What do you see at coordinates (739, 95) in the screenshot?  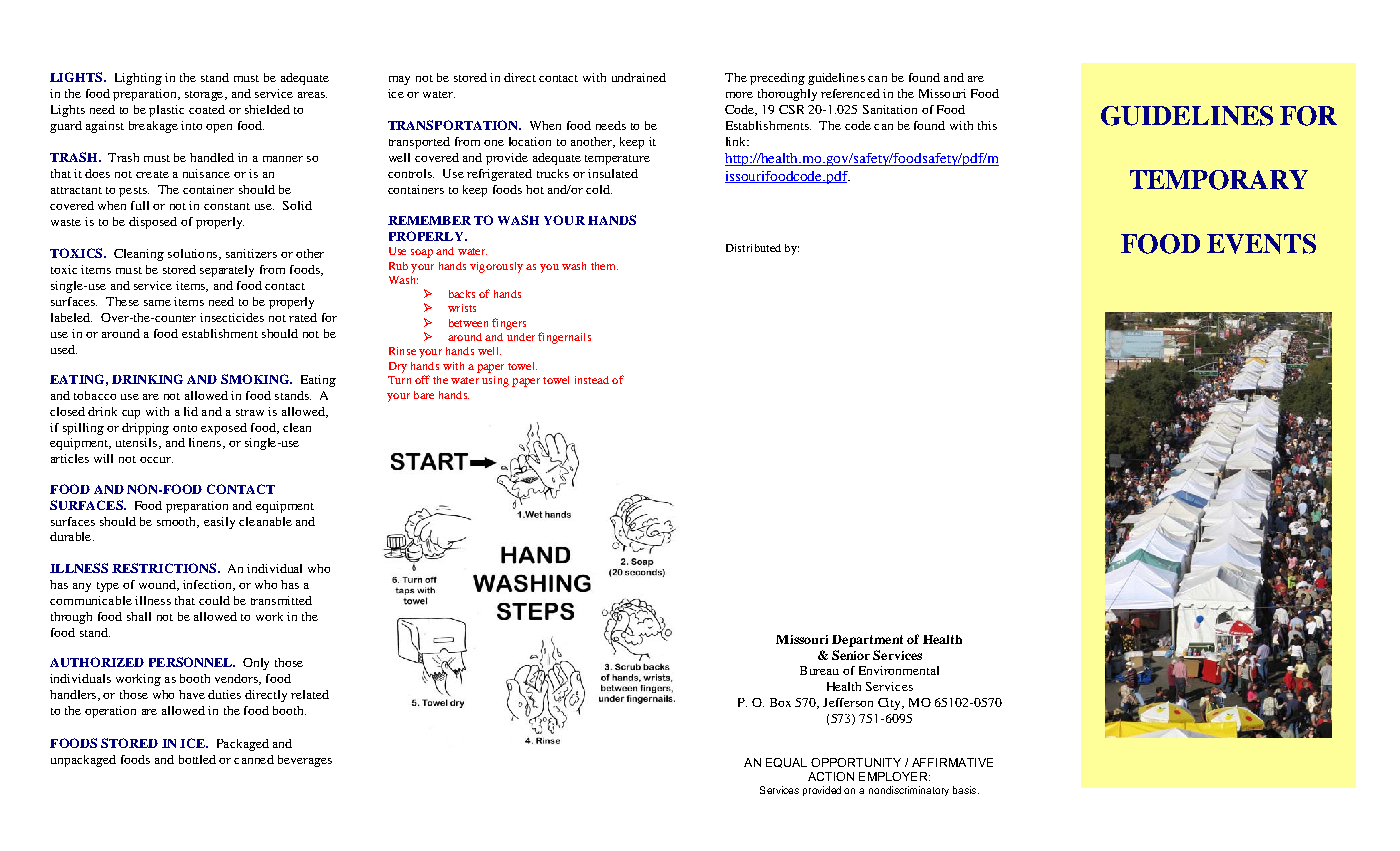 I see `more` at bounding box center [739, 95].
